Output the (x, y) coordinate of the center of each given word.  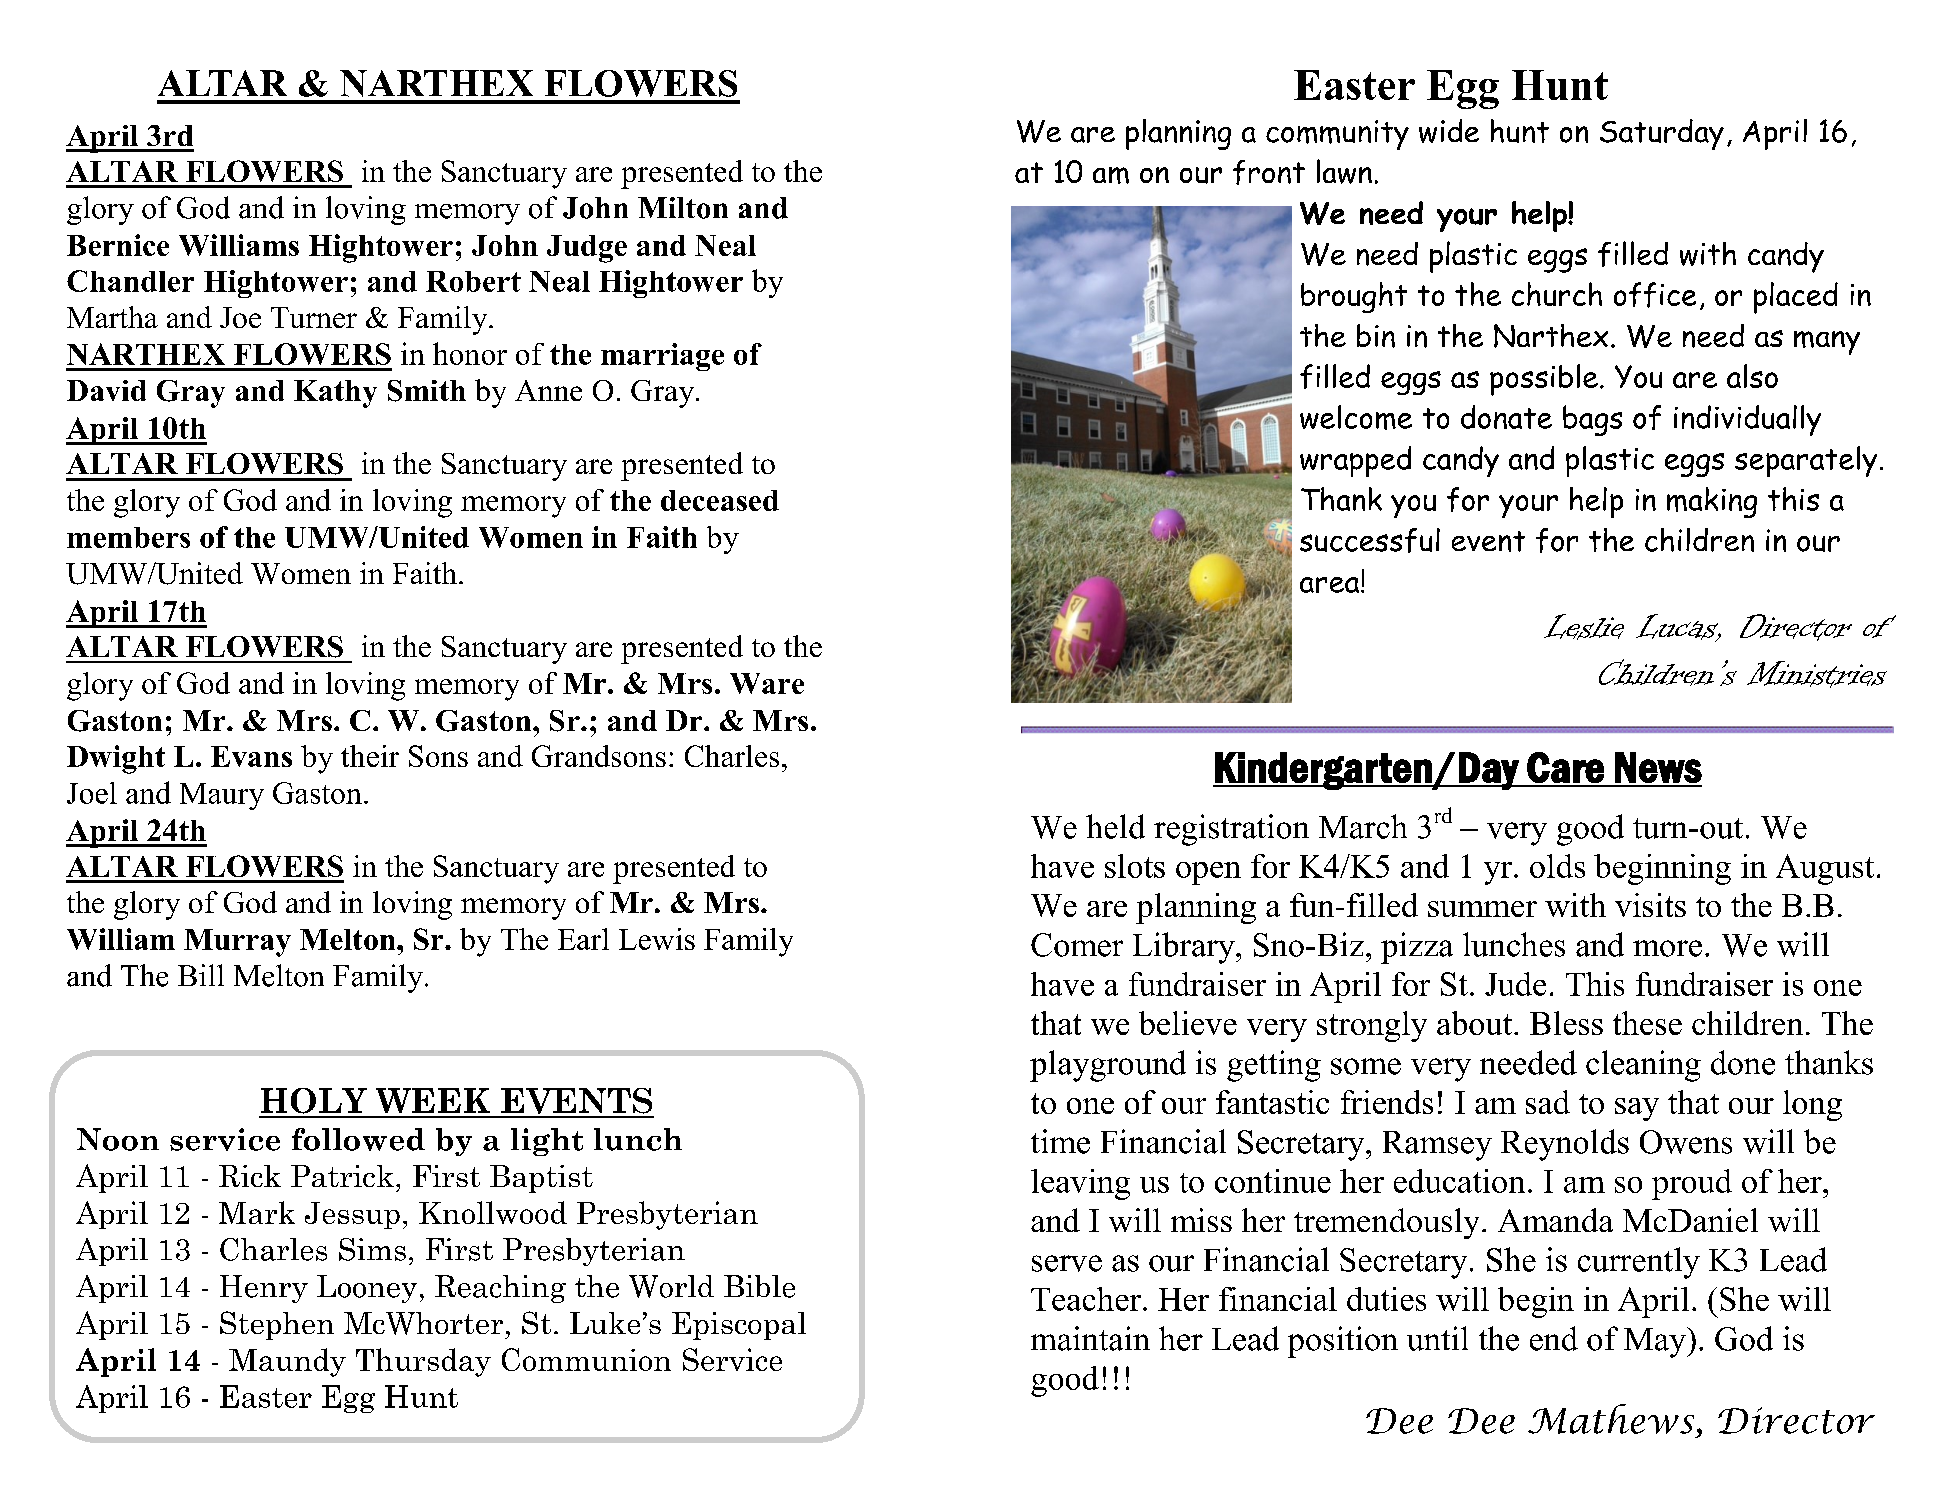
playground (1108, 1066)
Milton (683, 208)
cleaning (1643, 1066)
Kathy (335, 394)
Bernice (118, 245)
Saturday (1662, 134)
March (1363, 826)
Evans (251, 756)
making (1712, 502)
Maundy (287, 1362)
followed (358, 1139)
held (1115, 826)
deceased (720, 500)
